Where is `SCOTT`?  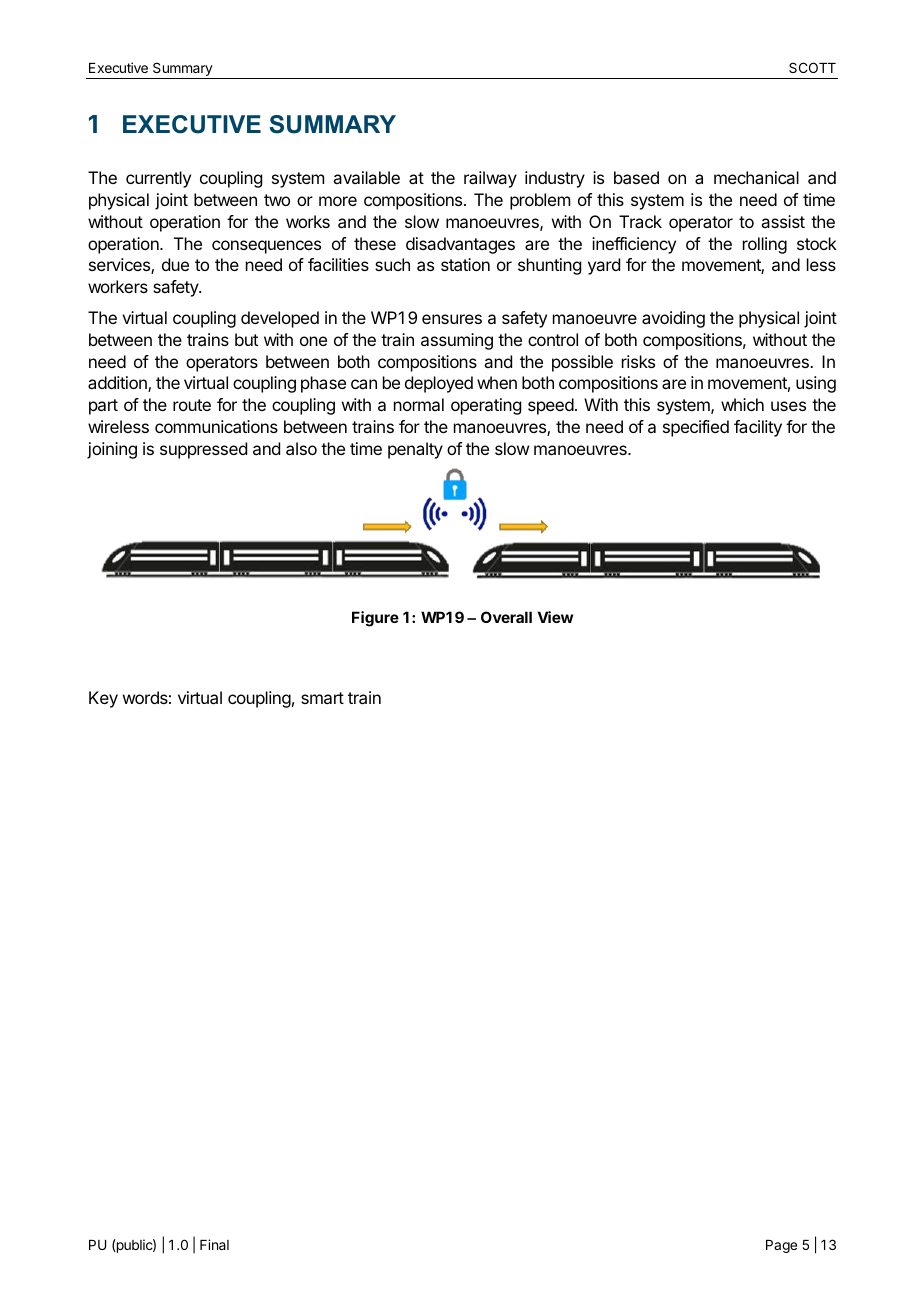 SCOTT is located at coordinates (812, 67).
